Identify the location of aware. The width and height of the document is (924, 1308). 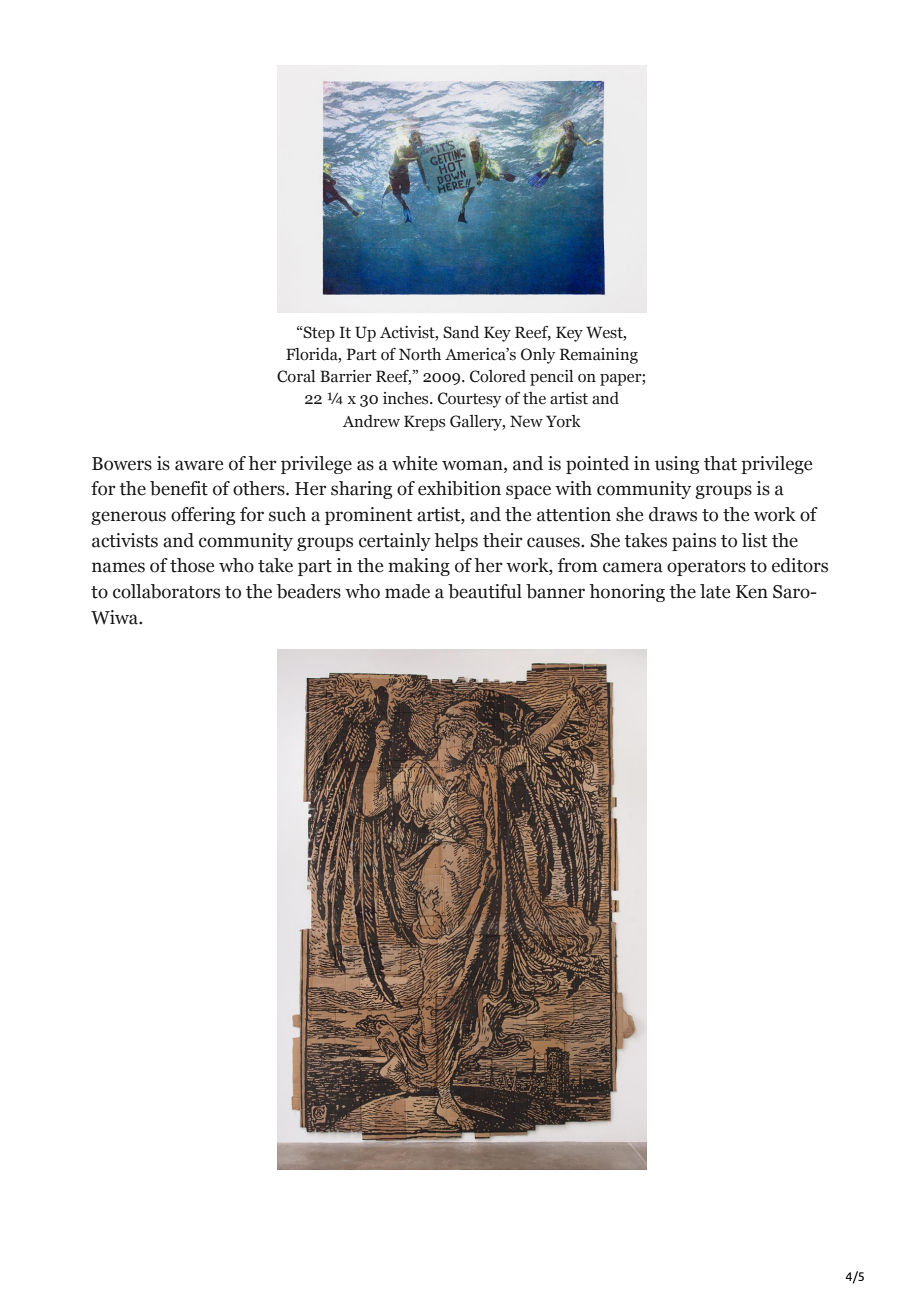
(199, 465).
